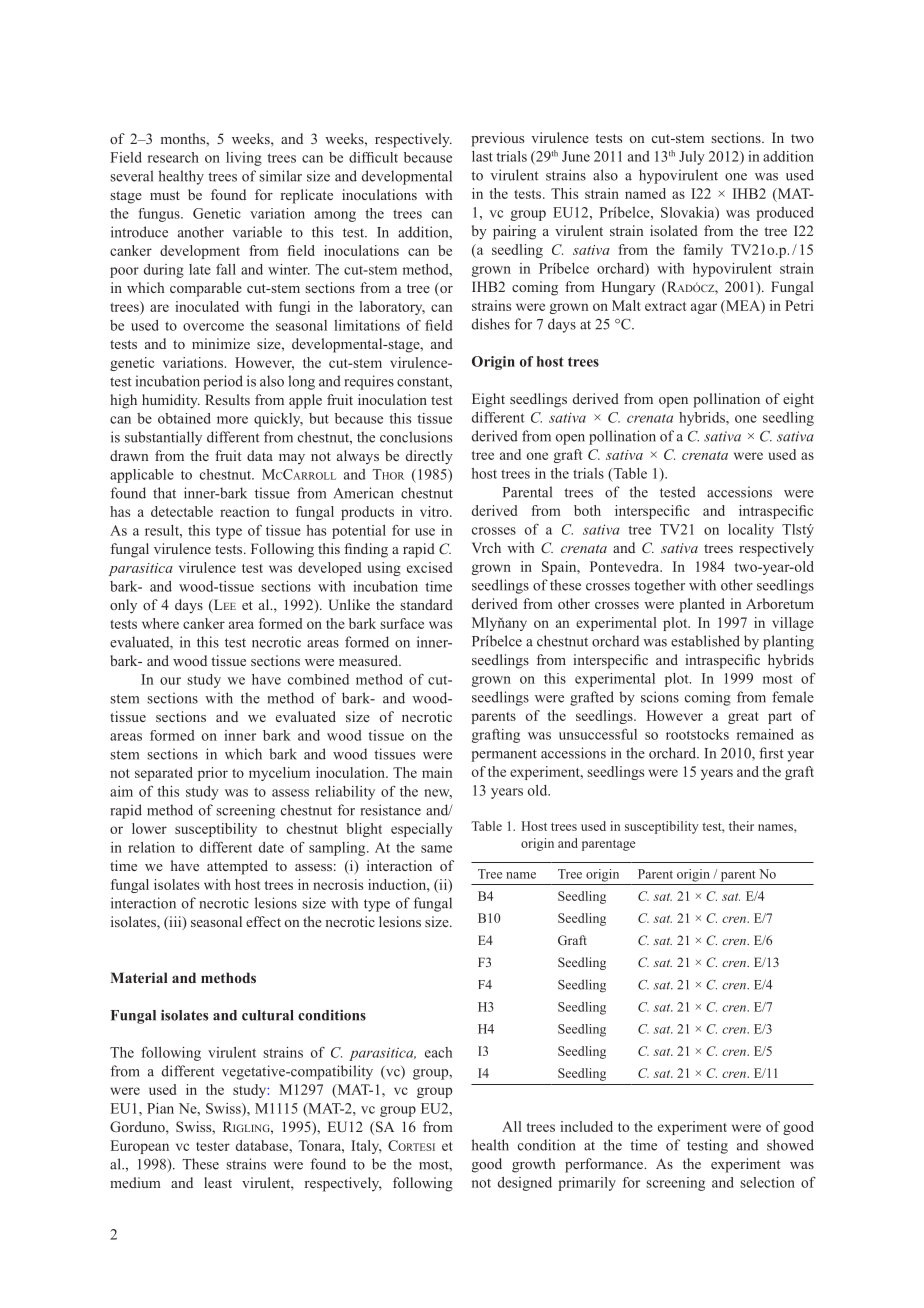  Describe the element at coordinates (751, 531) in the screenshot. I see `locality` at that location.
